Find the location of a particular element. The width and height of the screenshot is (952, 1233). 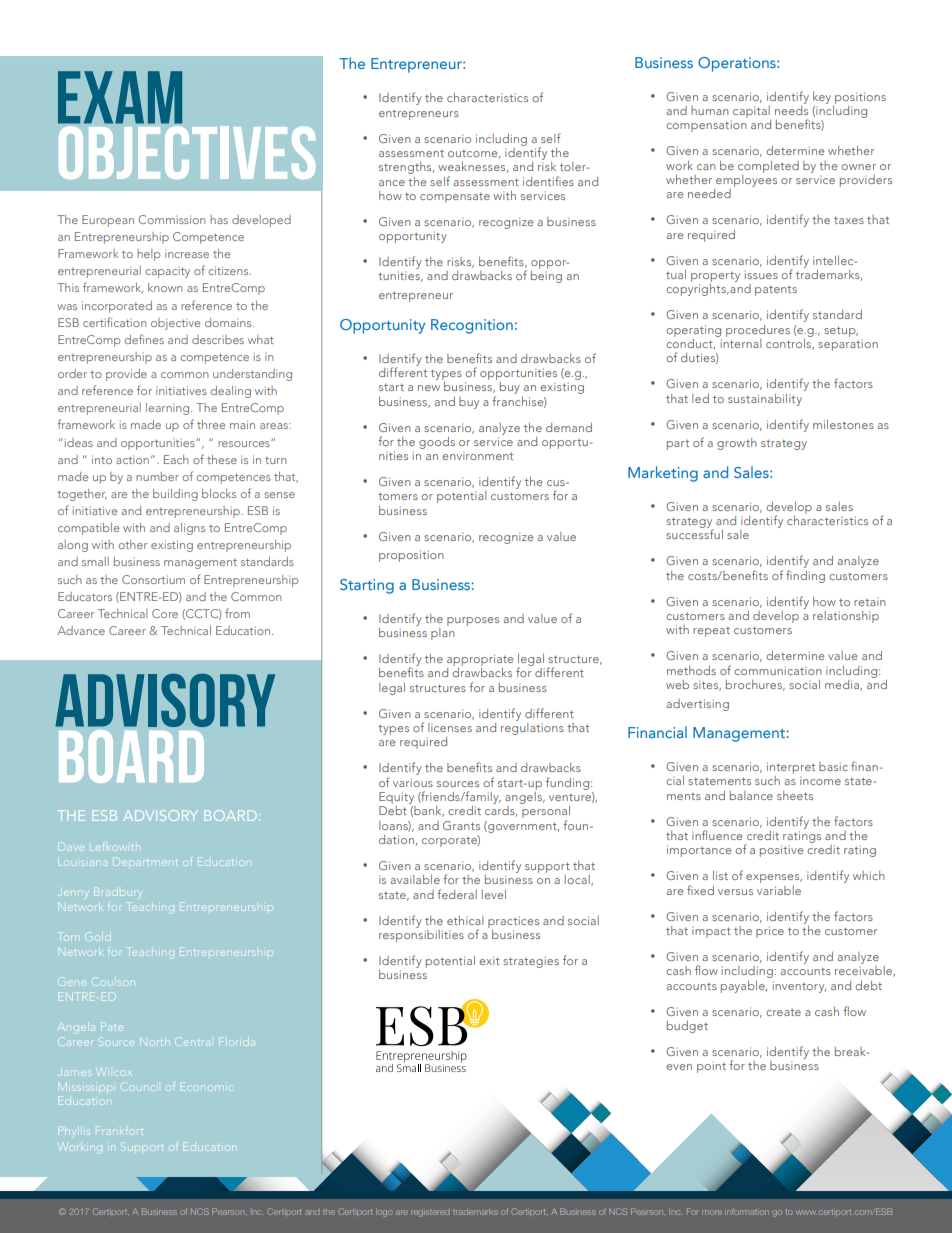

Core is located at coordinates (165, 613).
